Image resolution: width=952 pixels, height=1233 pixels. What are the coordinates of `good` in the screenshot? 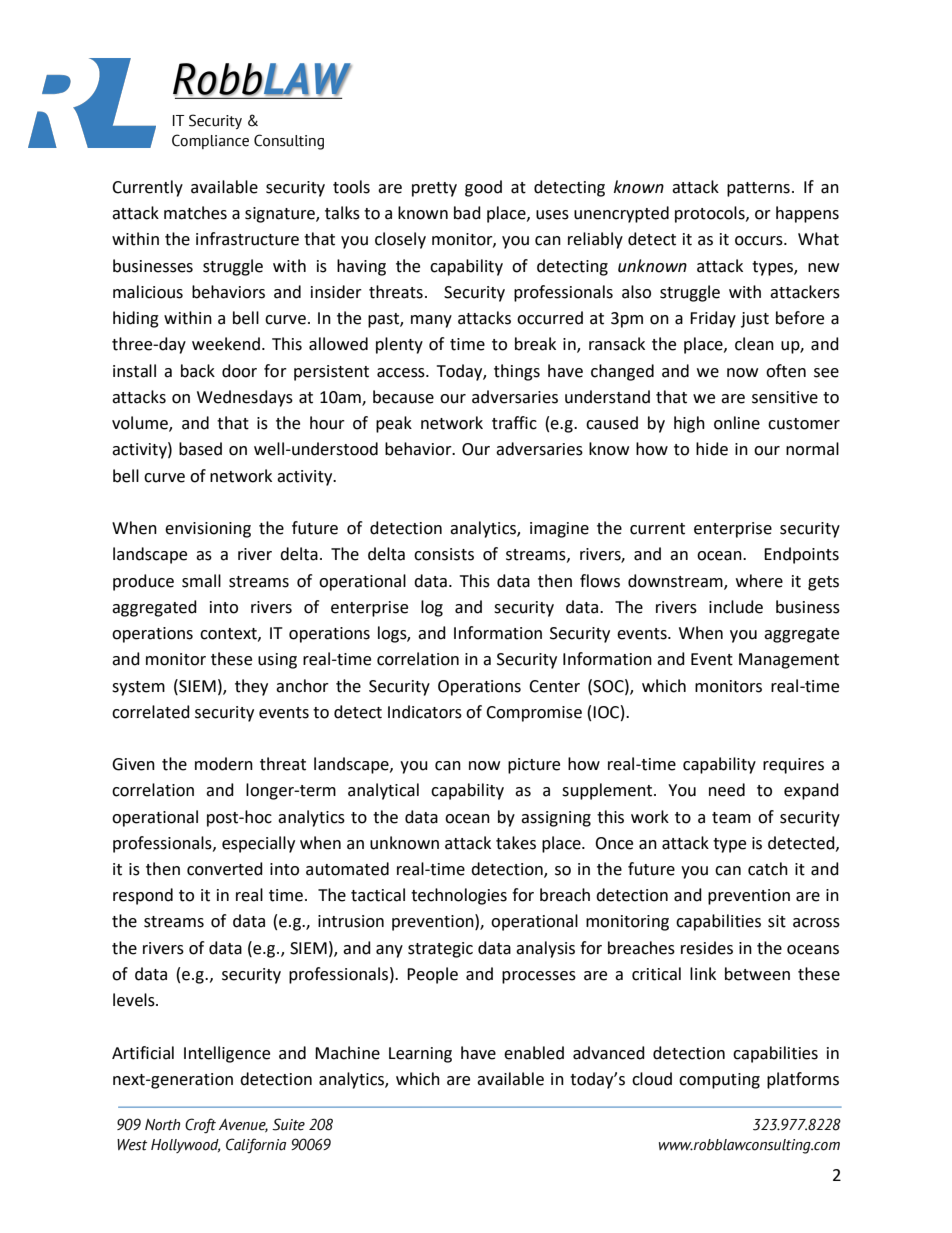 It's located at (483, 188).
